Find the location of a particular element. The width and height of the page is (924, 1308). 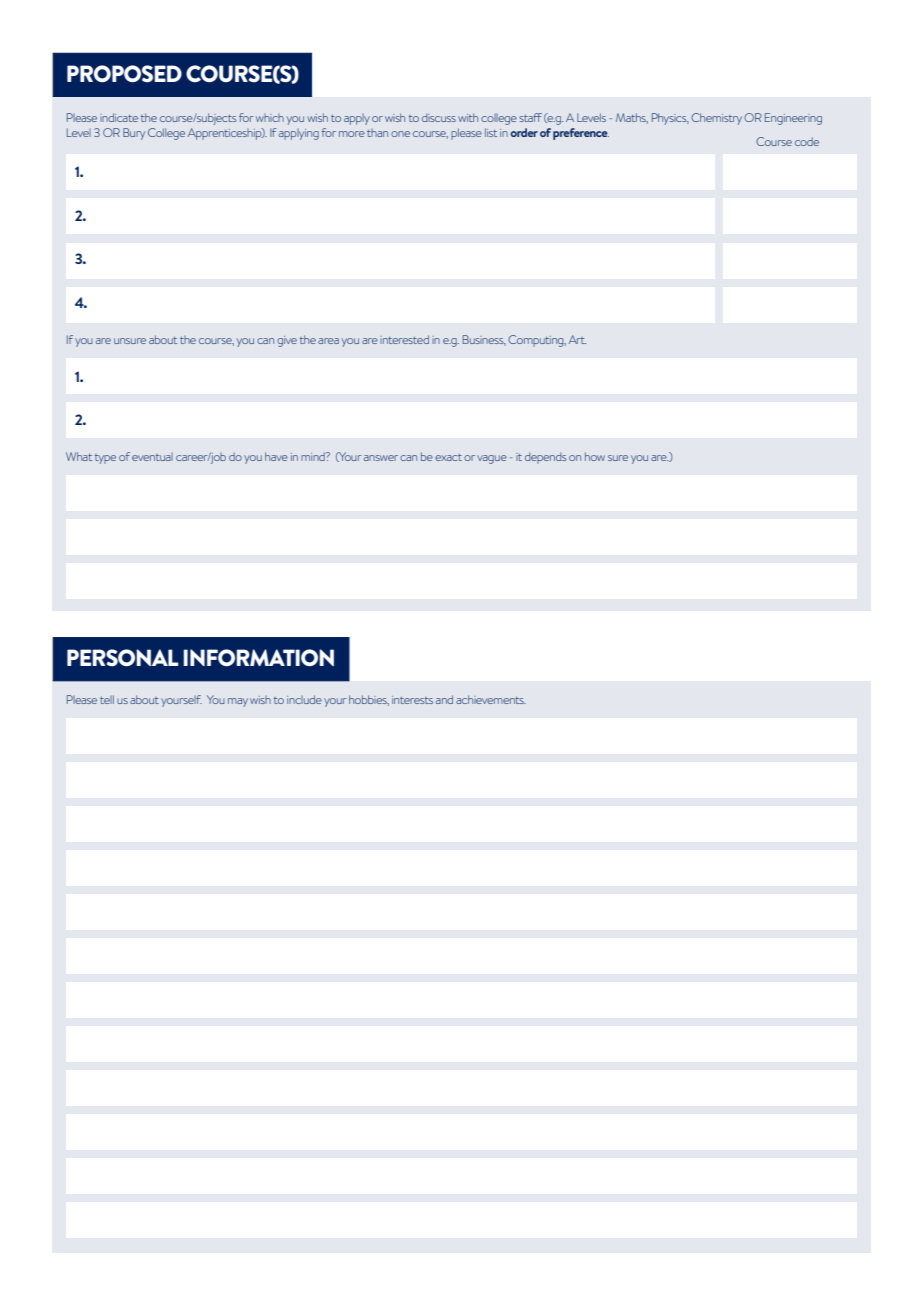

discuss is located at coordinates (439, 117).
